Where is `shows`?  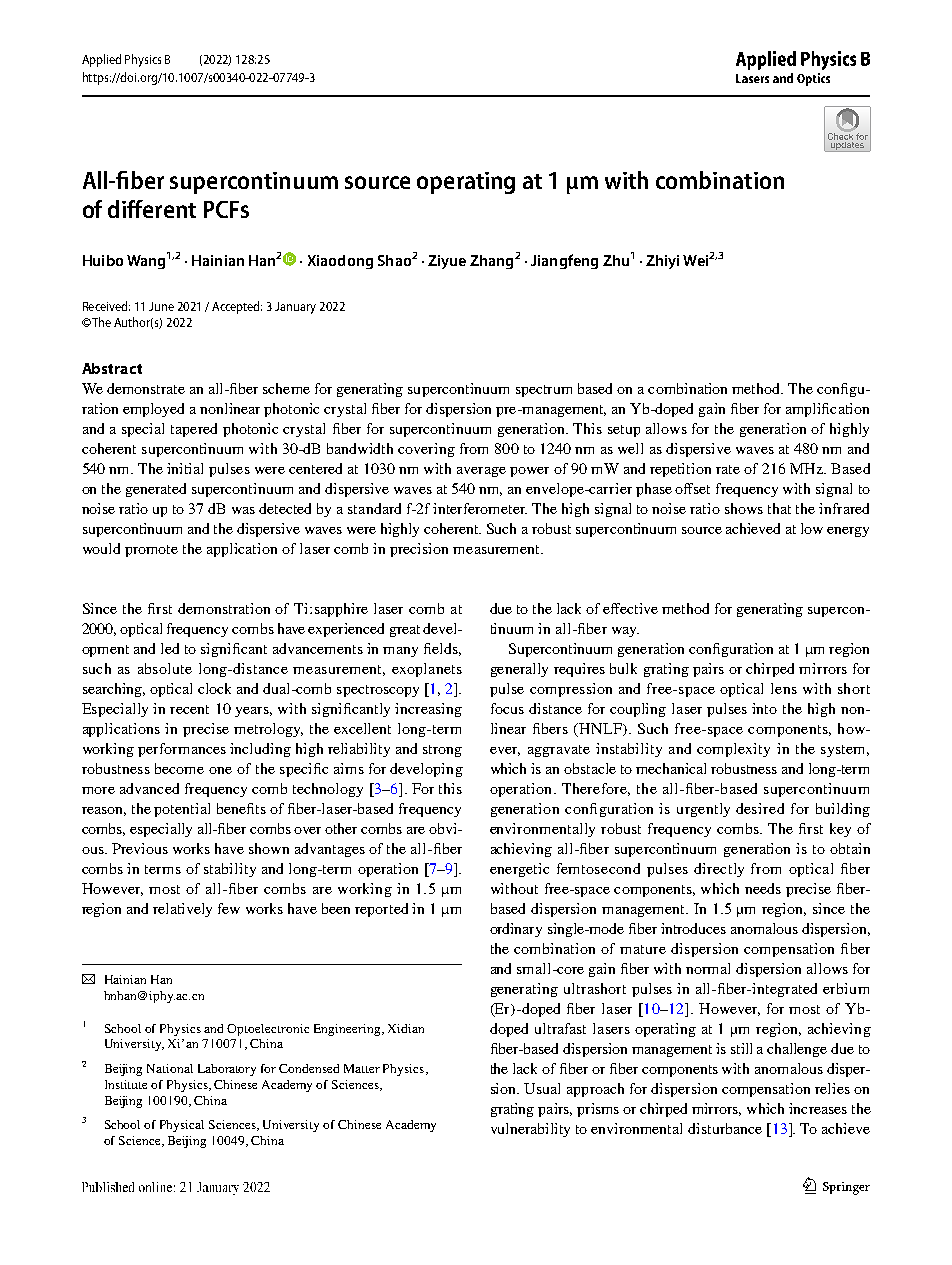 shows is located at coordinates (744, 508).
